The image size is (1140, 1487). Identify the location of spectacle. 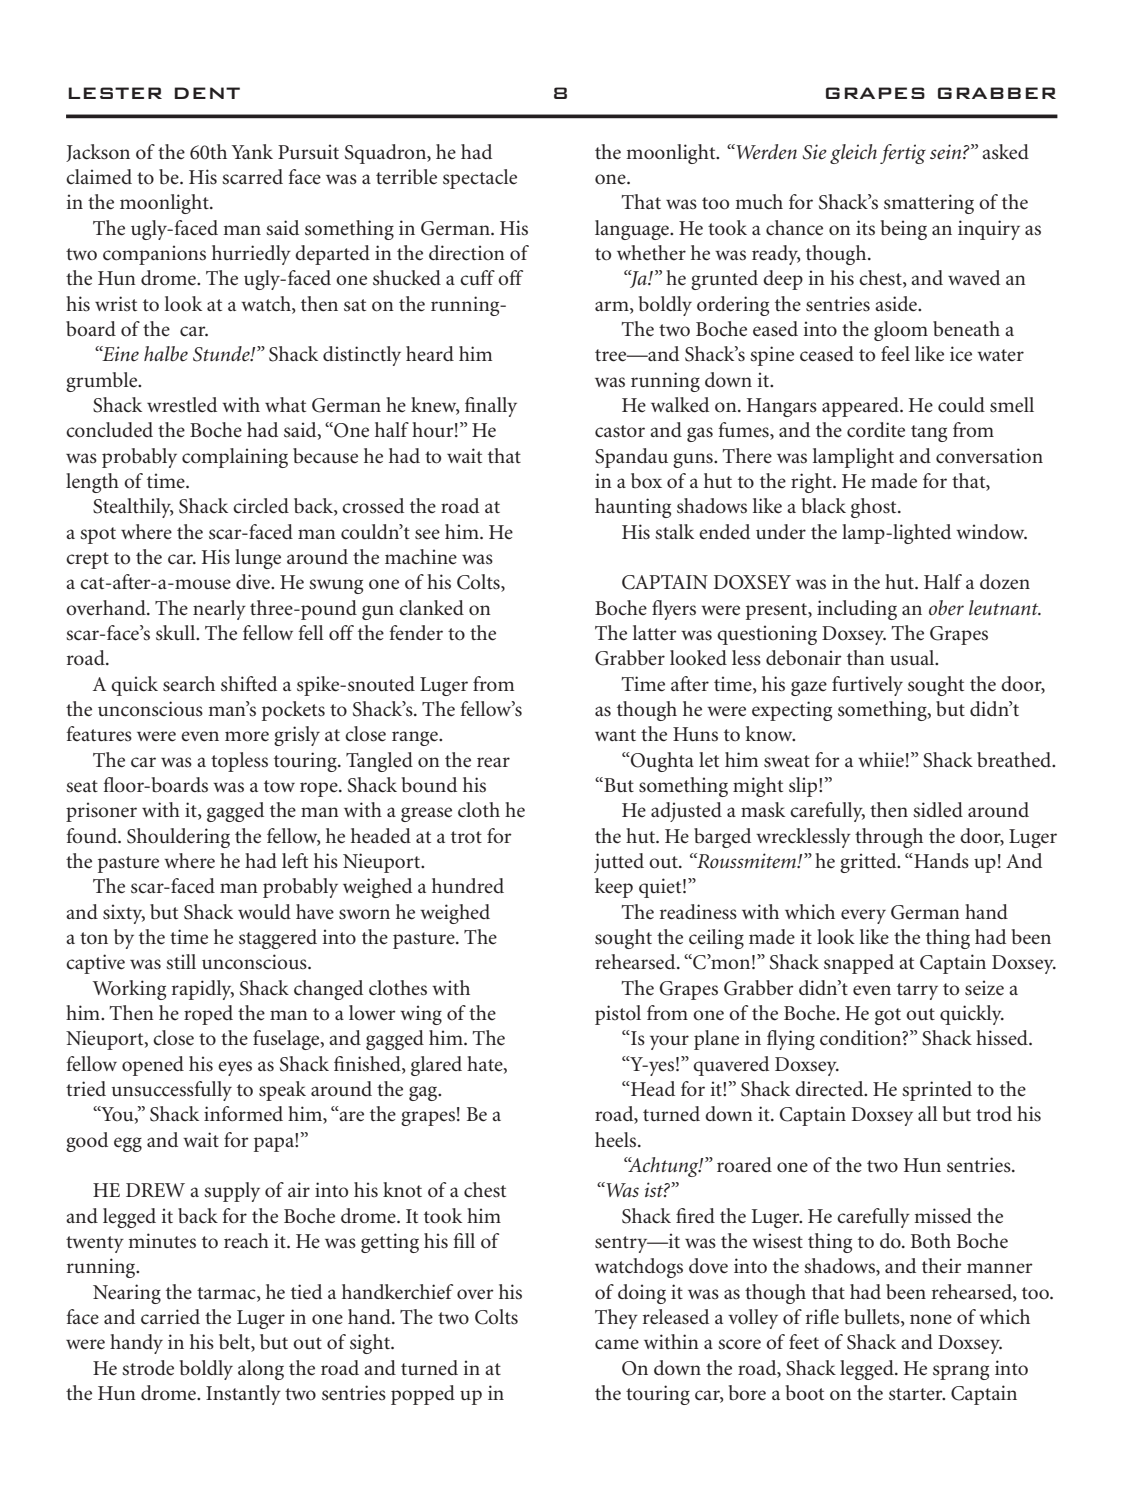
(480, 179).
